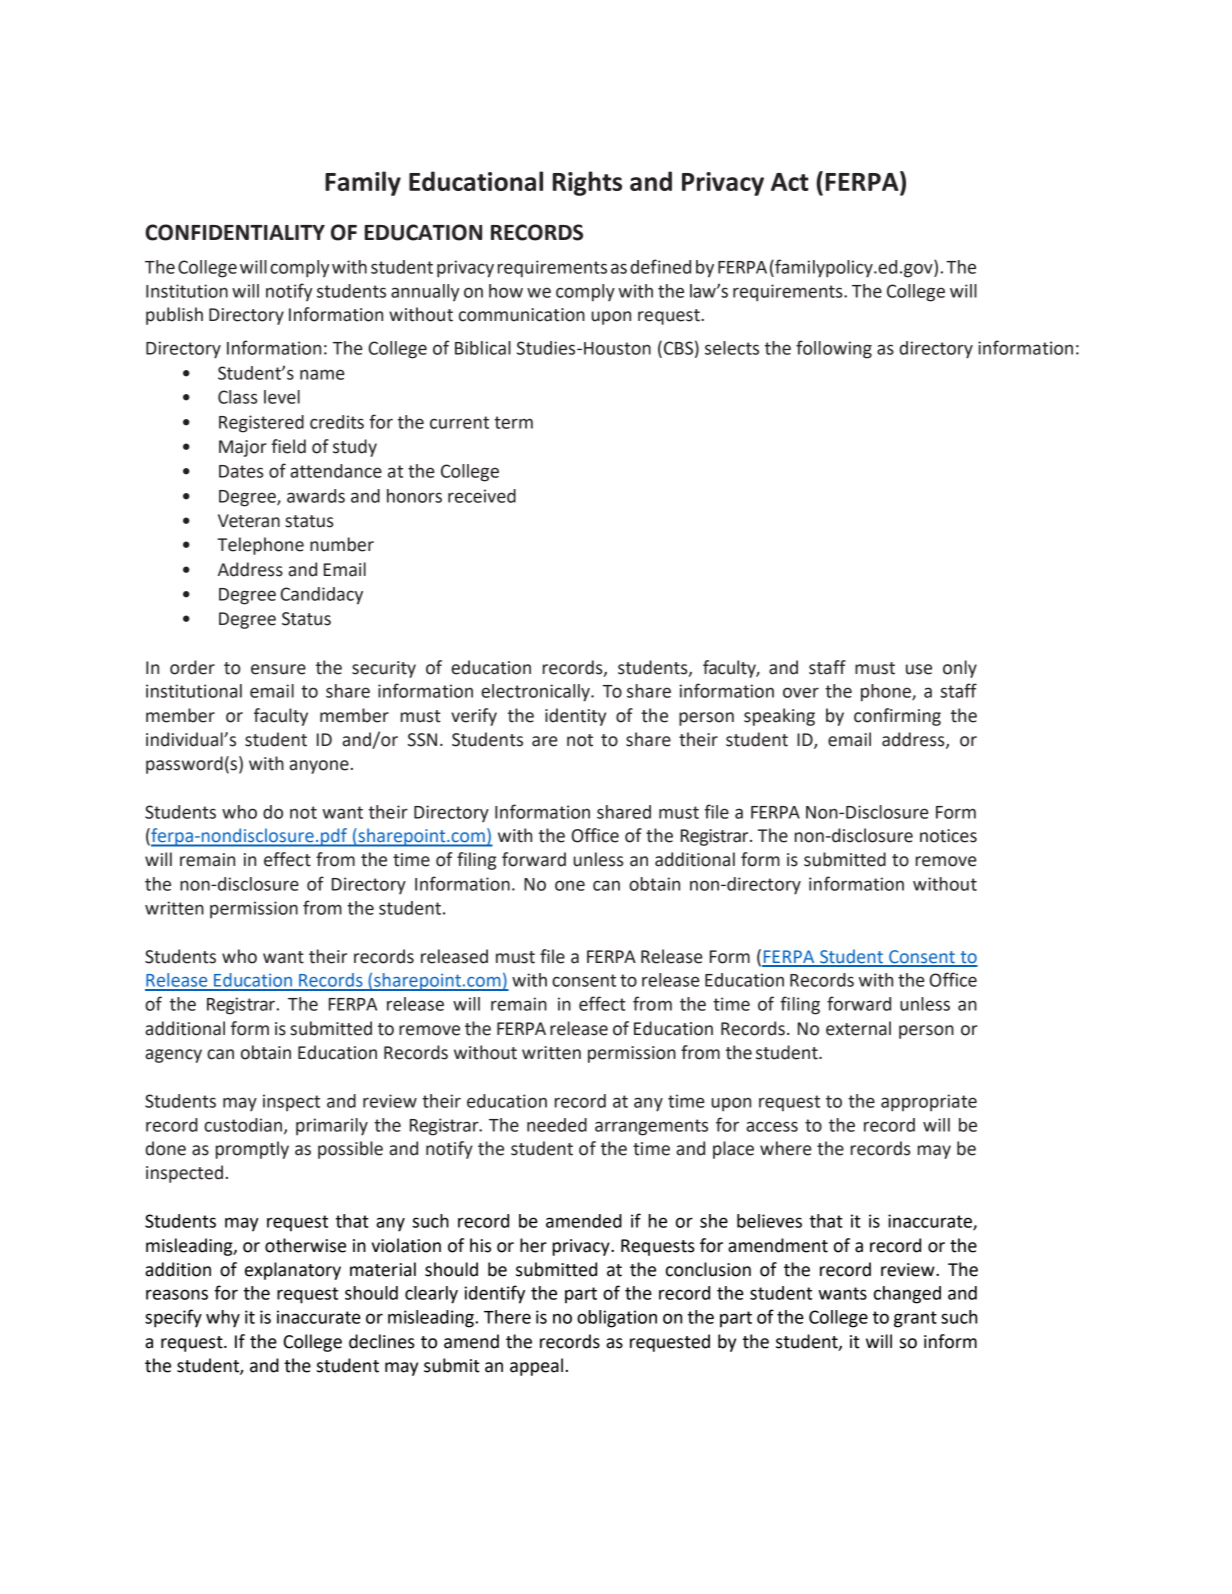 This screenshot has height=1594, width=1232. I want to click on Major, so click(243, 448).
